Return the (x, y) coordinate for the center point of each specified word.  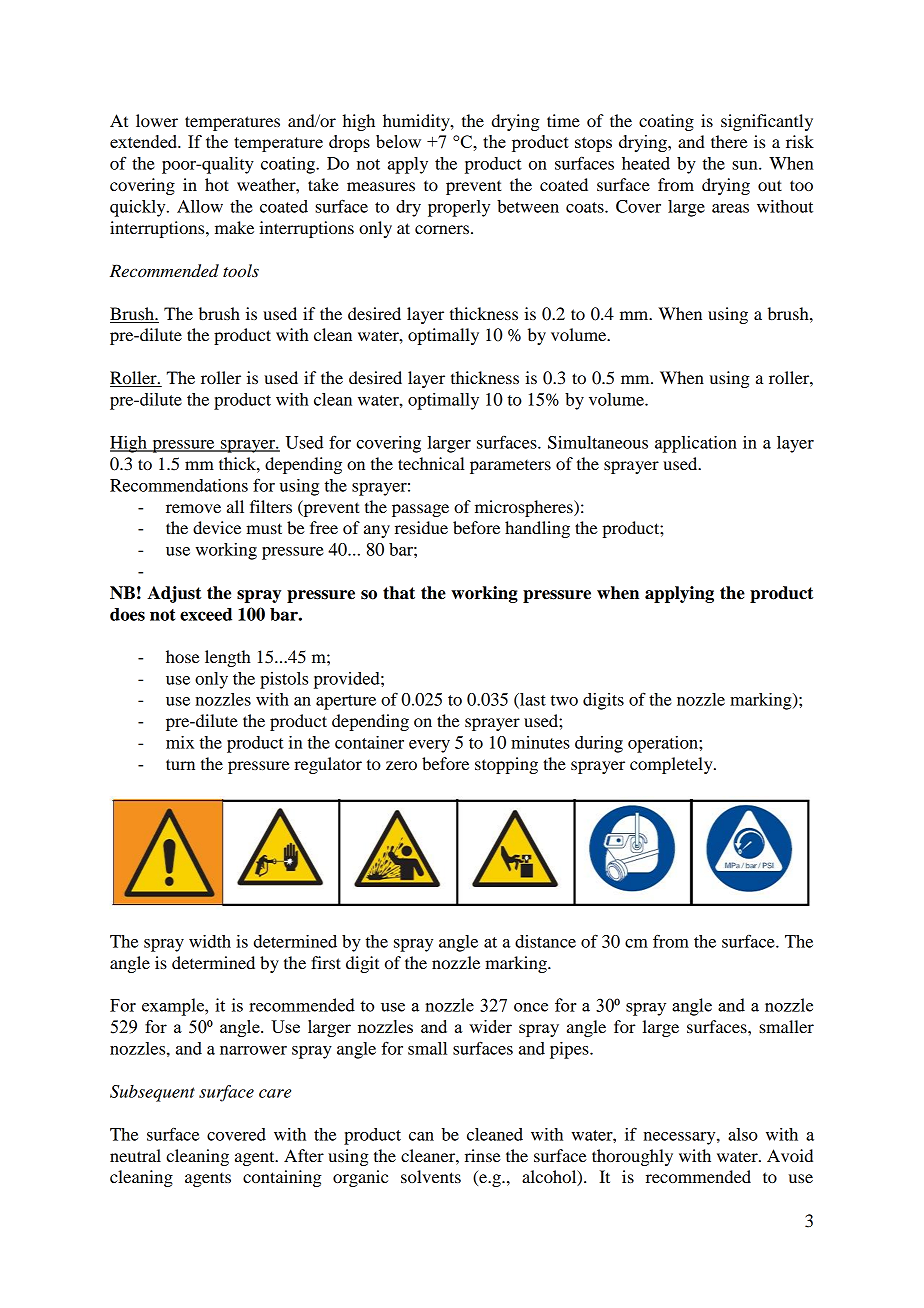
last (532, 700)
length (228, 658)
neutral (135, 1155)
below (398, 141)
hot (217, 184)
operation (664, 744)
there (729, 141)
